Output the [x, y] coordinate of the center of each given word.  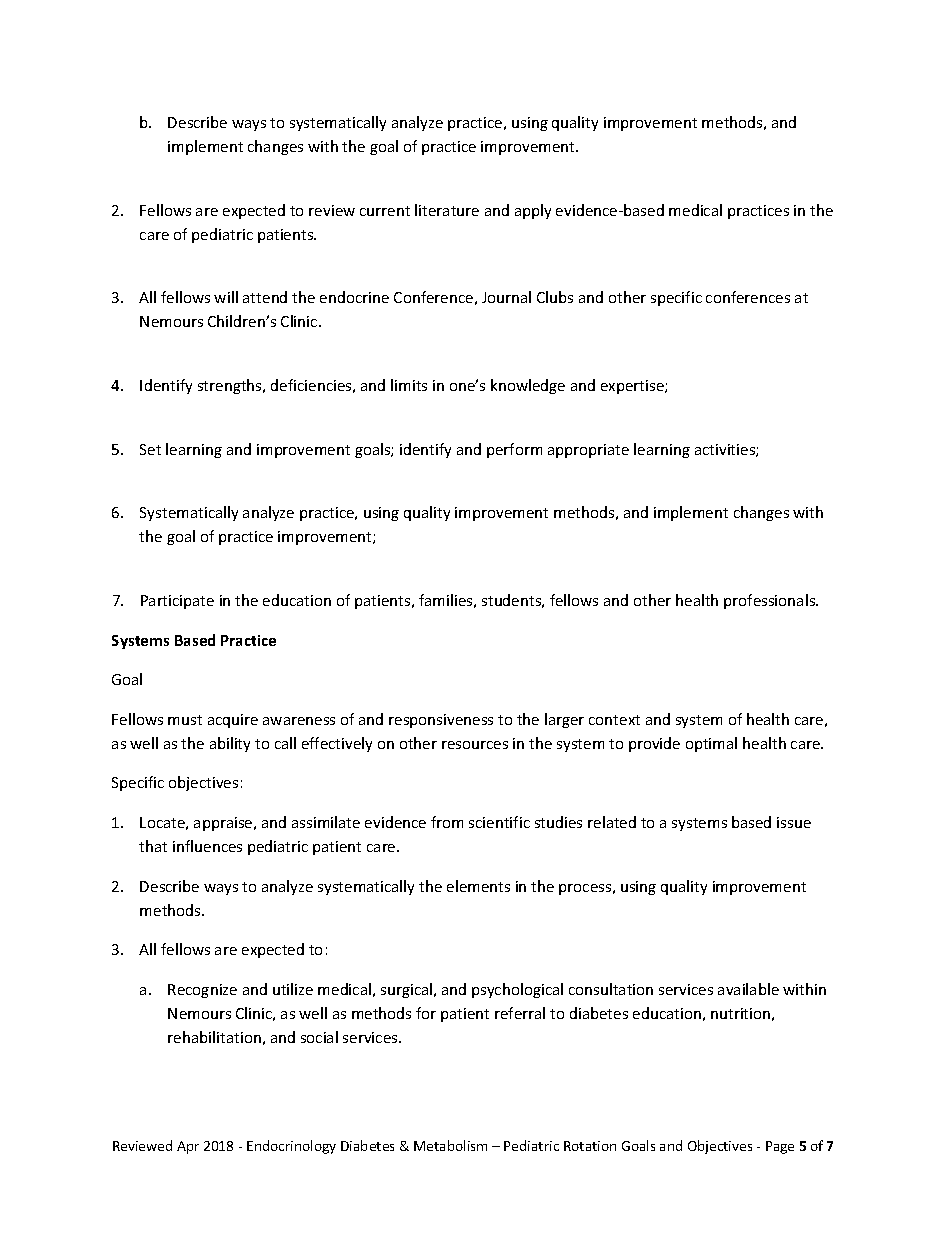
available [748, 989]
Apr [188, 1147]
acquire [233, 721]
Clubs [555, 297]
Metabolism [450, 1145]
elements [478, 886]
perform [514, 450]
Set [150, 449]
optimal [711, 744]
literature [447, 210]
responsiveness [441, 721]
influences [207, 846]
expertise [633, 387]
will [226, 297]
